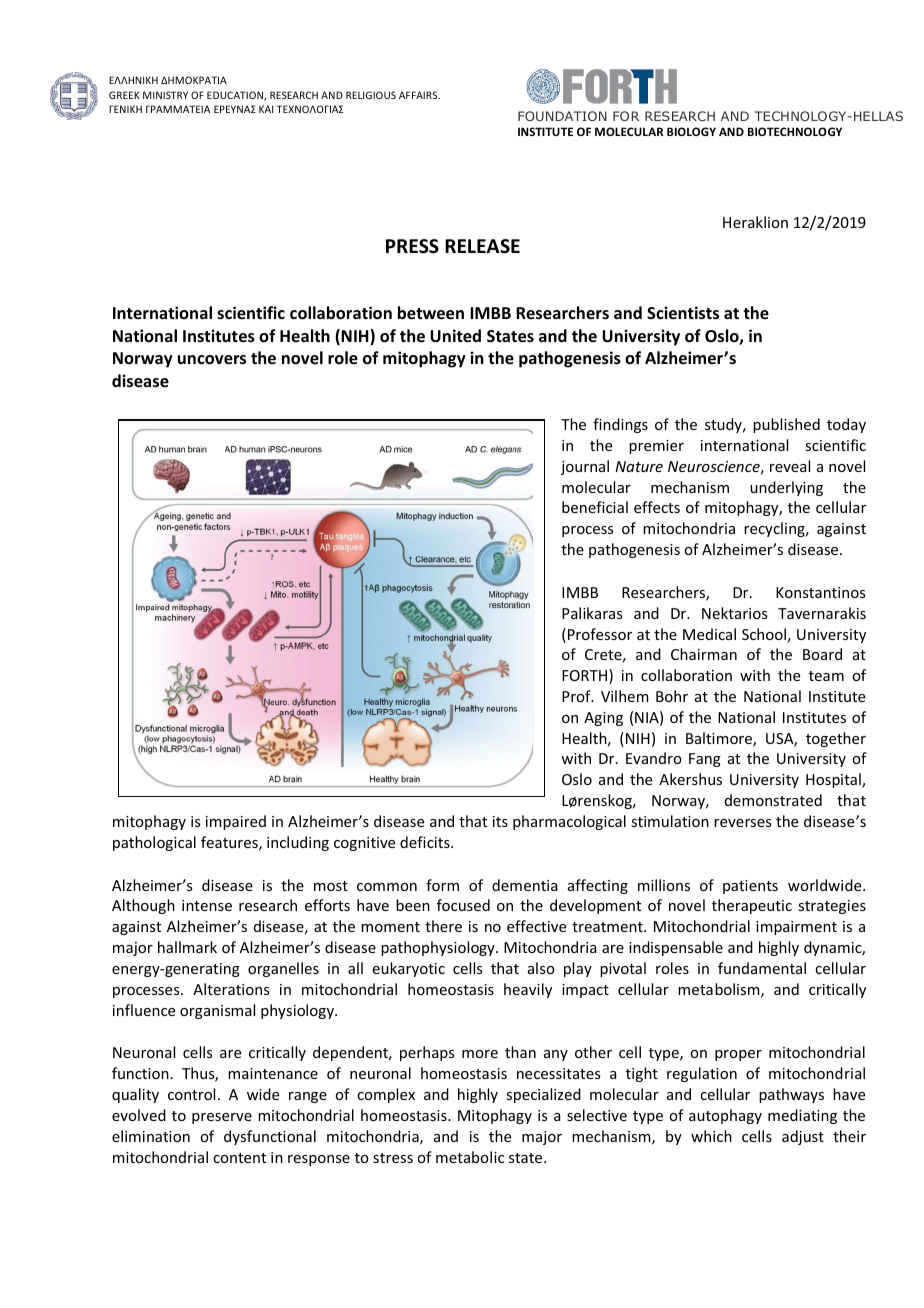 This screenshot has width=924, height=1308. What do you see at coordinates (212, 360) in the screenshot?
I see `uncovers` at bounding box center [212, 360].
